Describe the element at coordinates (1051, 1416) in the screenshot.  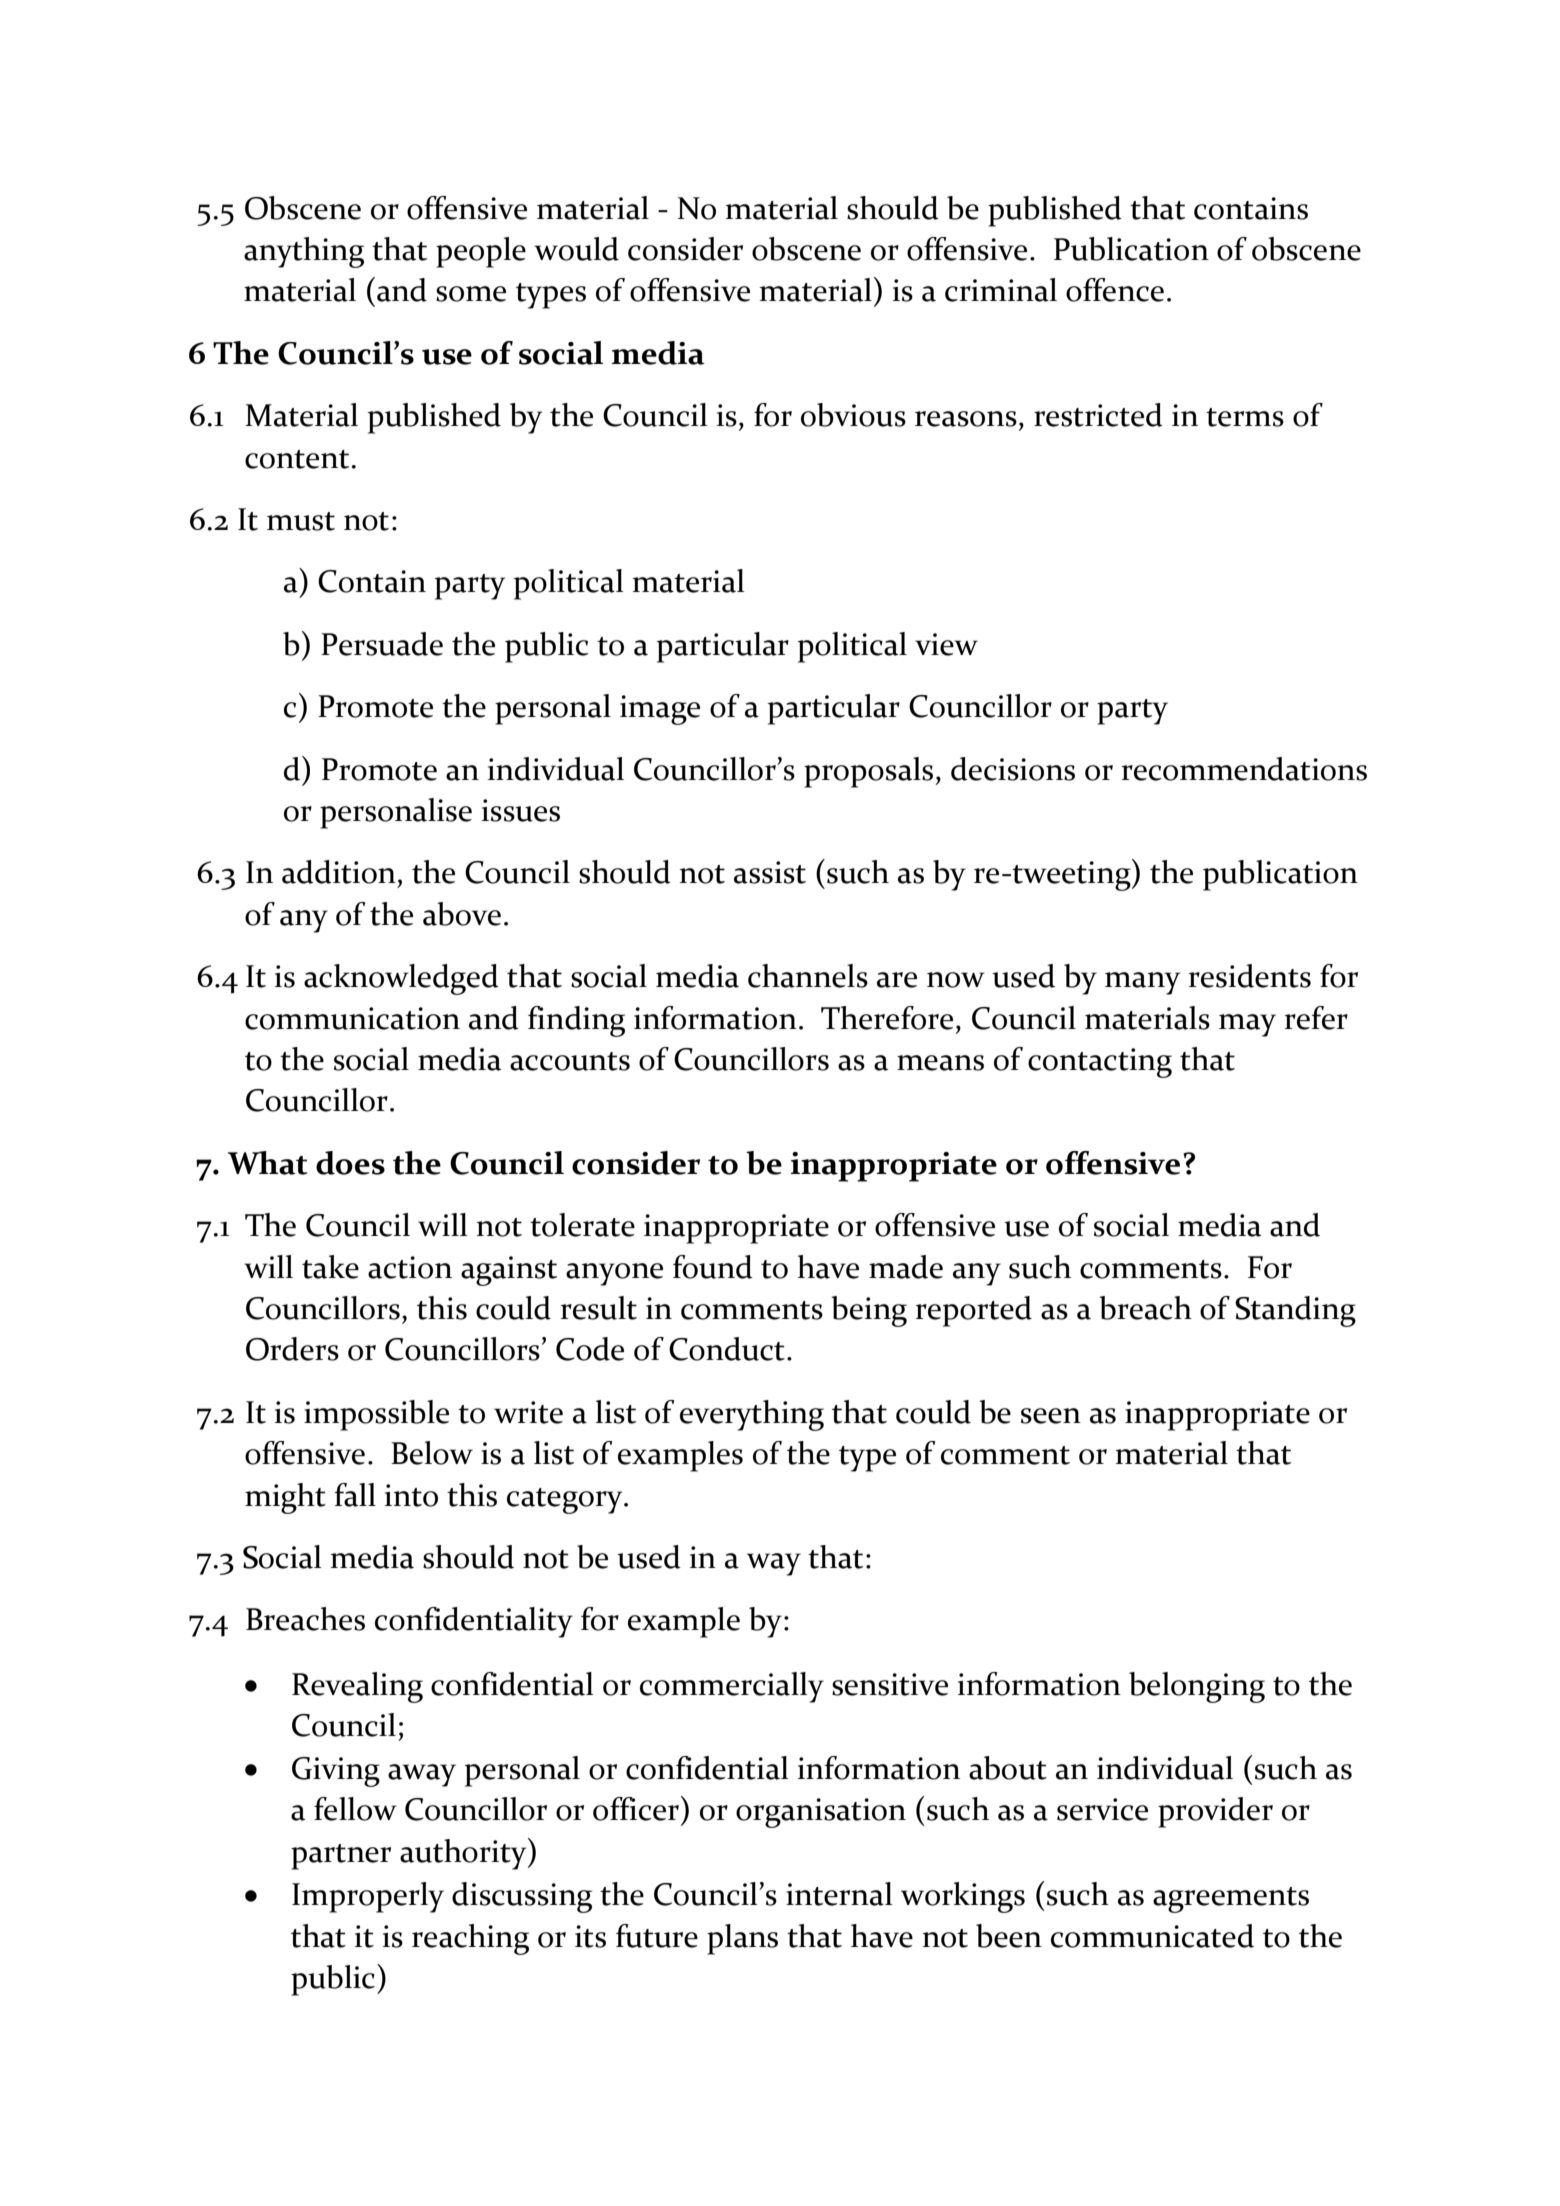
I see `seen` at that location.
